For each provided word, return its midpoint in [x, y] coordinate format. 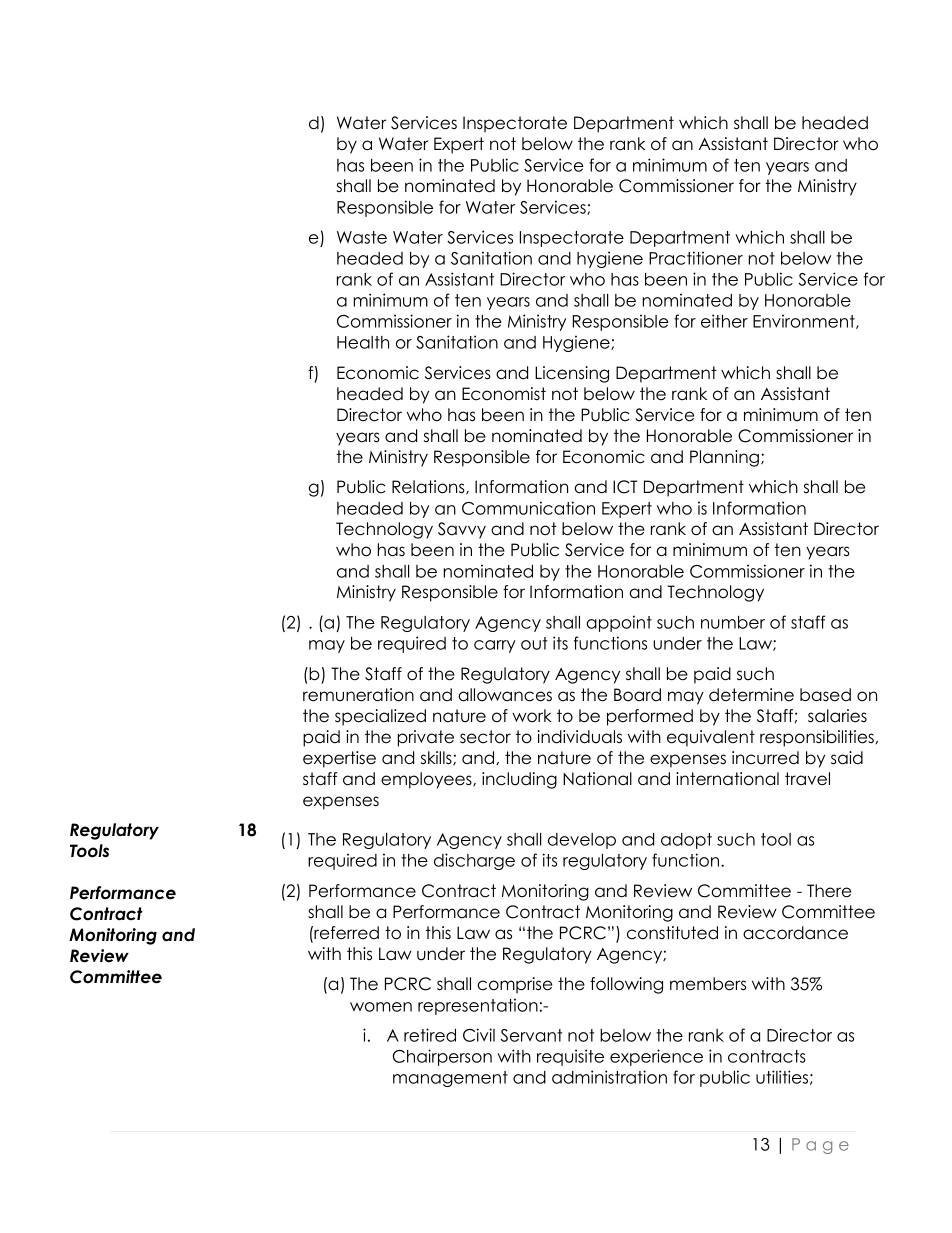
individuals [579, 737]
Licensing [572, 374]
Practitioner [696, 258]
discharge [474, 861]
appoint [619, 623]
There [829, 891]
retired [430, 1035]
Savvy [462, 530]
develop [582, 841]
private [426, 738]
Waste [362, 237]
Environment [805, 321]
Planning [724, 458]
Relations [429, 487]
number [733, 622]
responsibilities [817, 738]
